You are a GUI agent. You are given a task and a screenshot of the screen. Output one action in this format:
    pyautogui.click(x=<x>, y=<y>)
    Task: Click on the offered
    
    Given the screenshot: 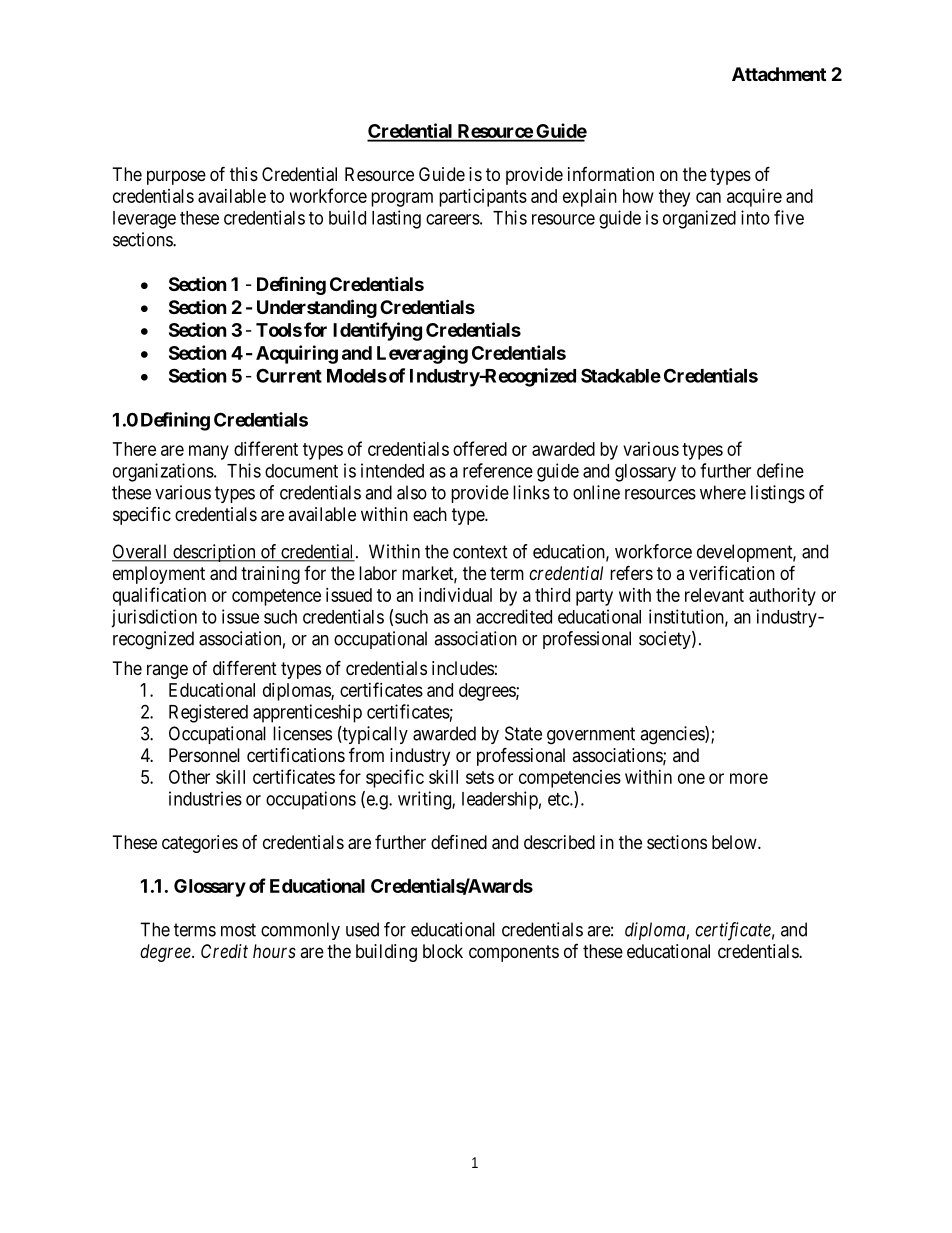 What is the action you would take?
    pyautogui.click(x=480, y=448)
